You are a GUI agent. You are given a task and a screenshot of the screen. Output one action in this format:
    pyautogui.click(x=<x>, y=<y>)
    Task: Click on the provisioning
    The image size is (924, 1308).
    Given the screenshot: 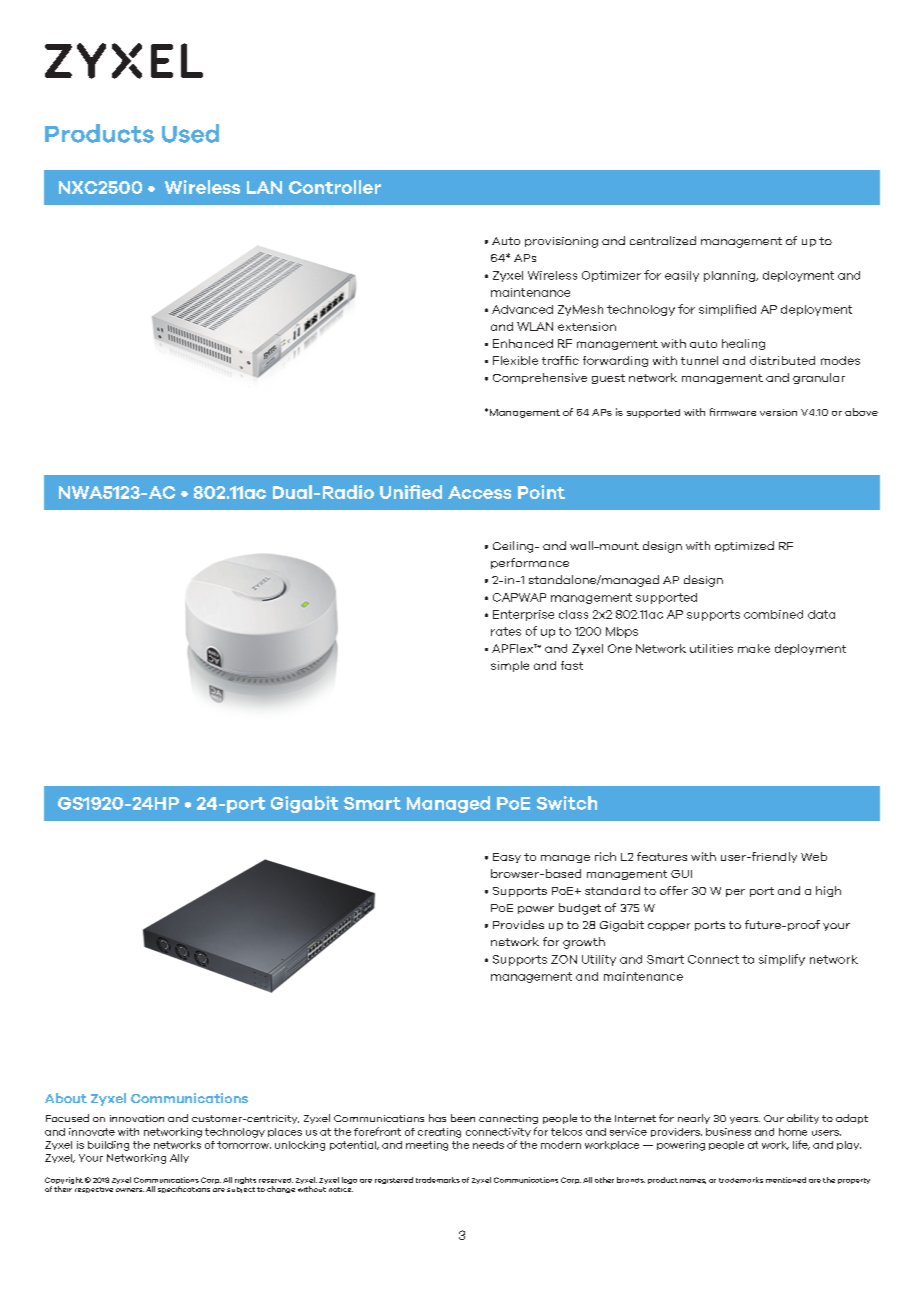 What is the action you would take?
    pyautogui.click(x=561, y=242)
